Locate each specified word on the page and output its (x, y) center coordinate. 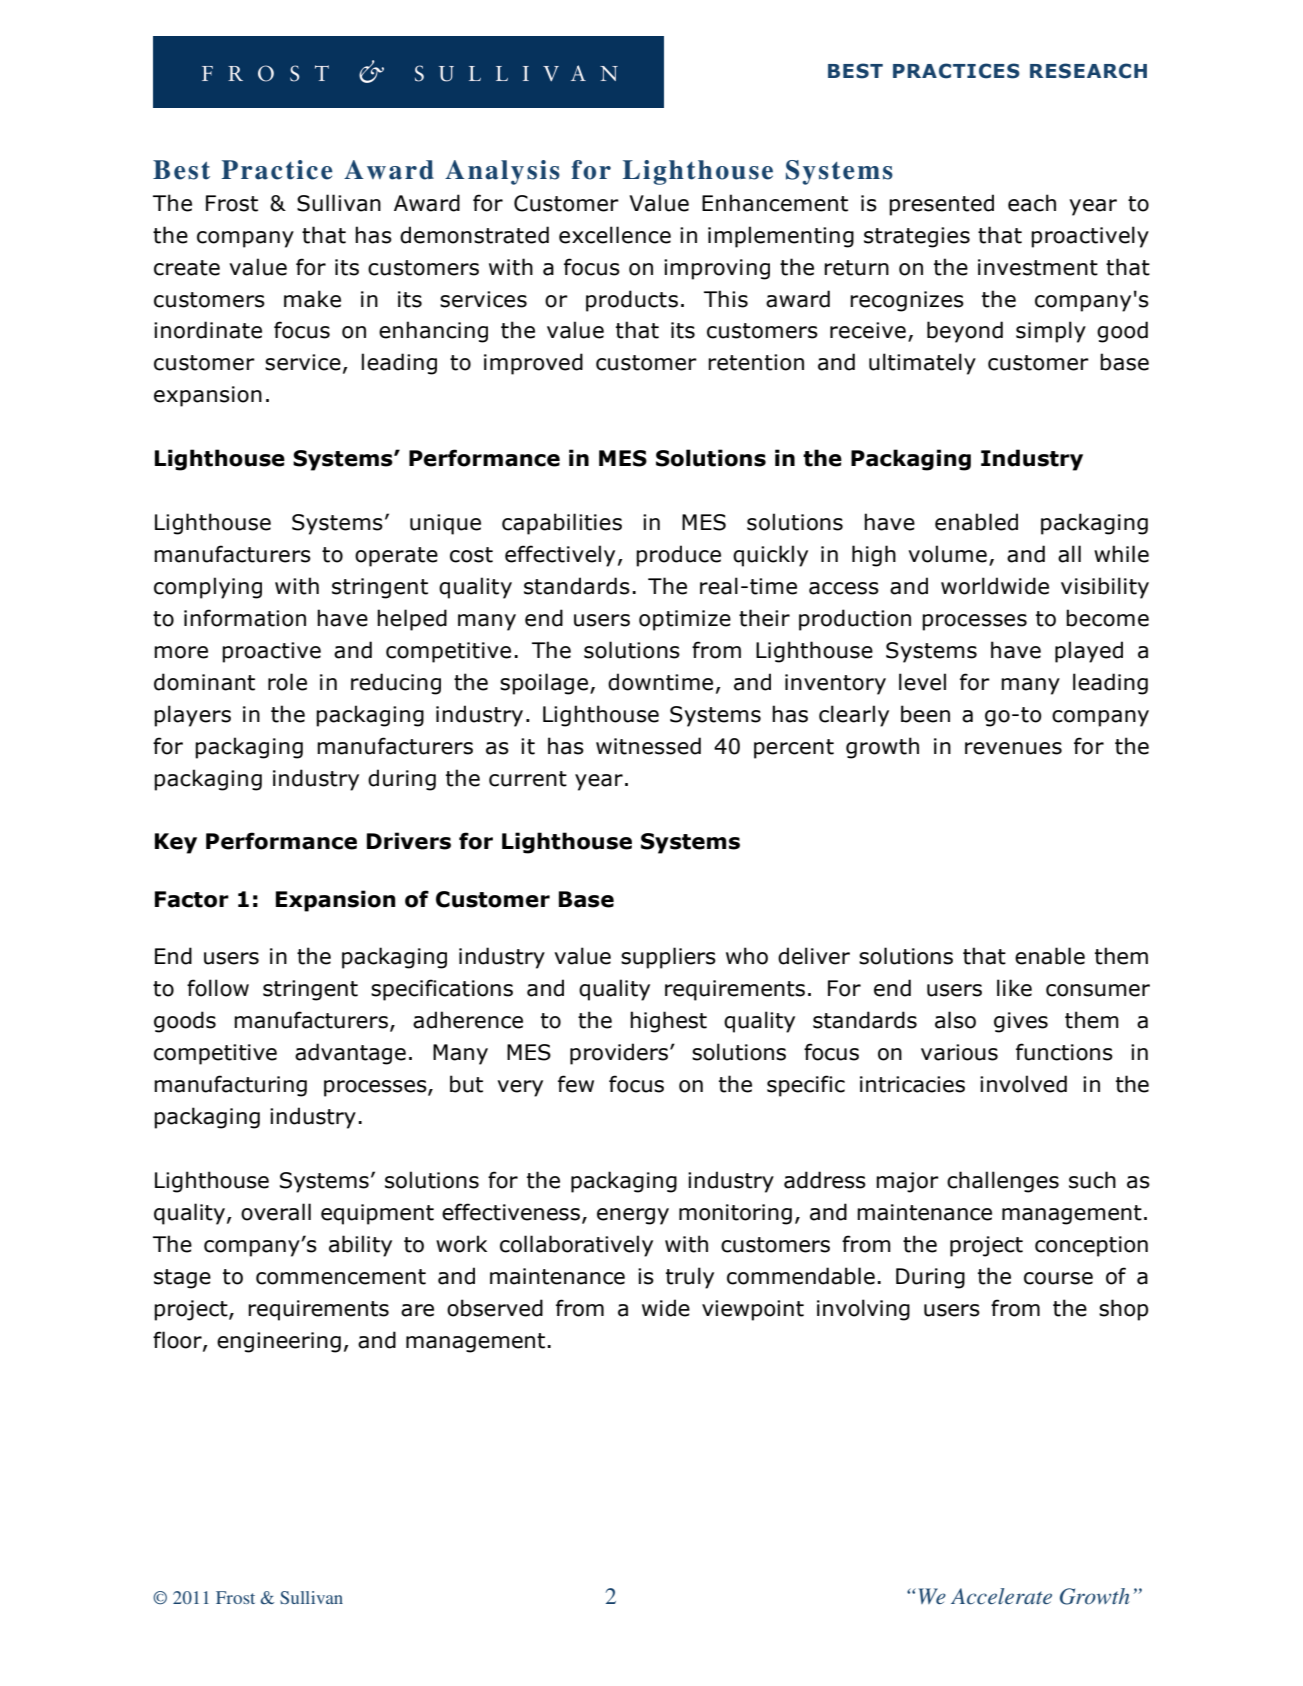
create (187, 268)
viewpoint (753, 1310)
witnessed (648, 746)
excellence (615, 235)
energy (633, 1216)
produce (678, 556)
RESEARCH (1088, 71)
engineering (279, 1342)
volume (947, 554)
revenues (1013, 748)
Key (176, 843)
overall (276, 1212)
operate (396, 557)
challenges (1003, 1182)
